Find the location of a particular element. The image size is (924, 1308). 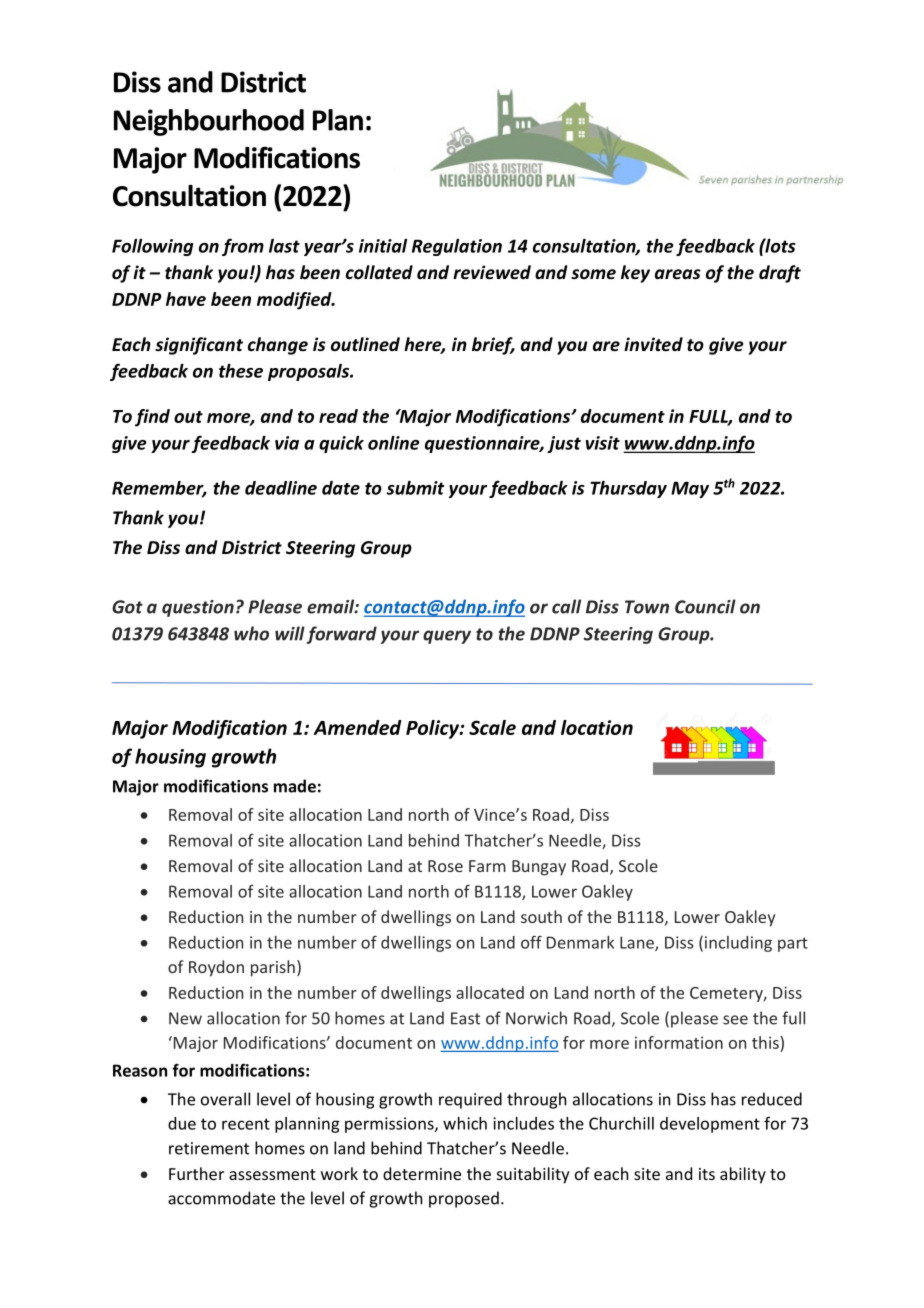

deadline is located at coordinates (281, 488).
